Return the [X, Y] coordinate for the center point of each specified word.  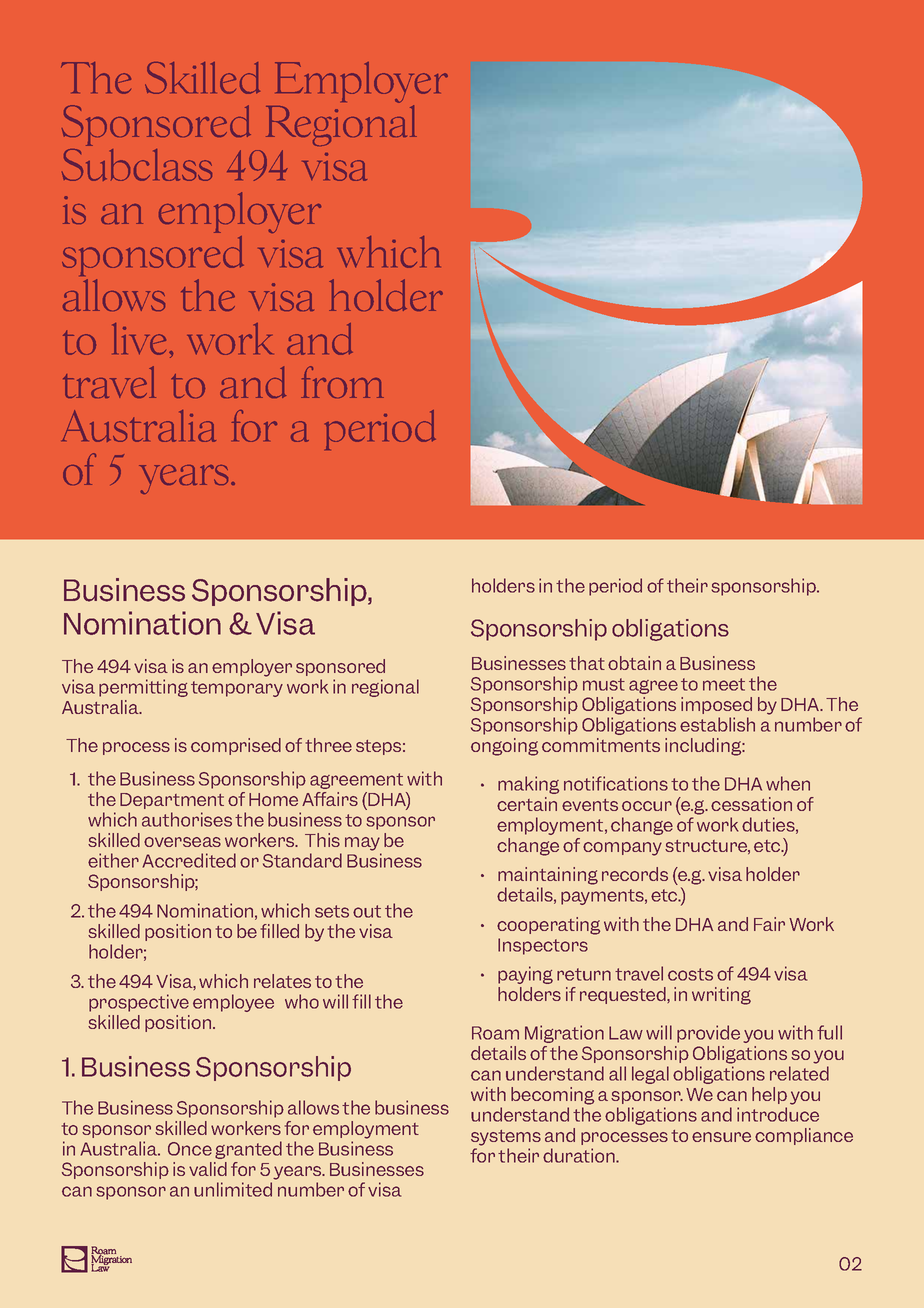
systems [506, 1138]
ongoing [504, 747]
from [342, 382]
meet [724, 684]
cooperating [548, 926]
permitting [143, 688]
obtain [634, 663]
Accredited [189, 860]
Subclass [137, 165]
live [139, 339]
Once [190, 1149]
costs [690, 974]
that [587, 663]
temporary [237, 689]
